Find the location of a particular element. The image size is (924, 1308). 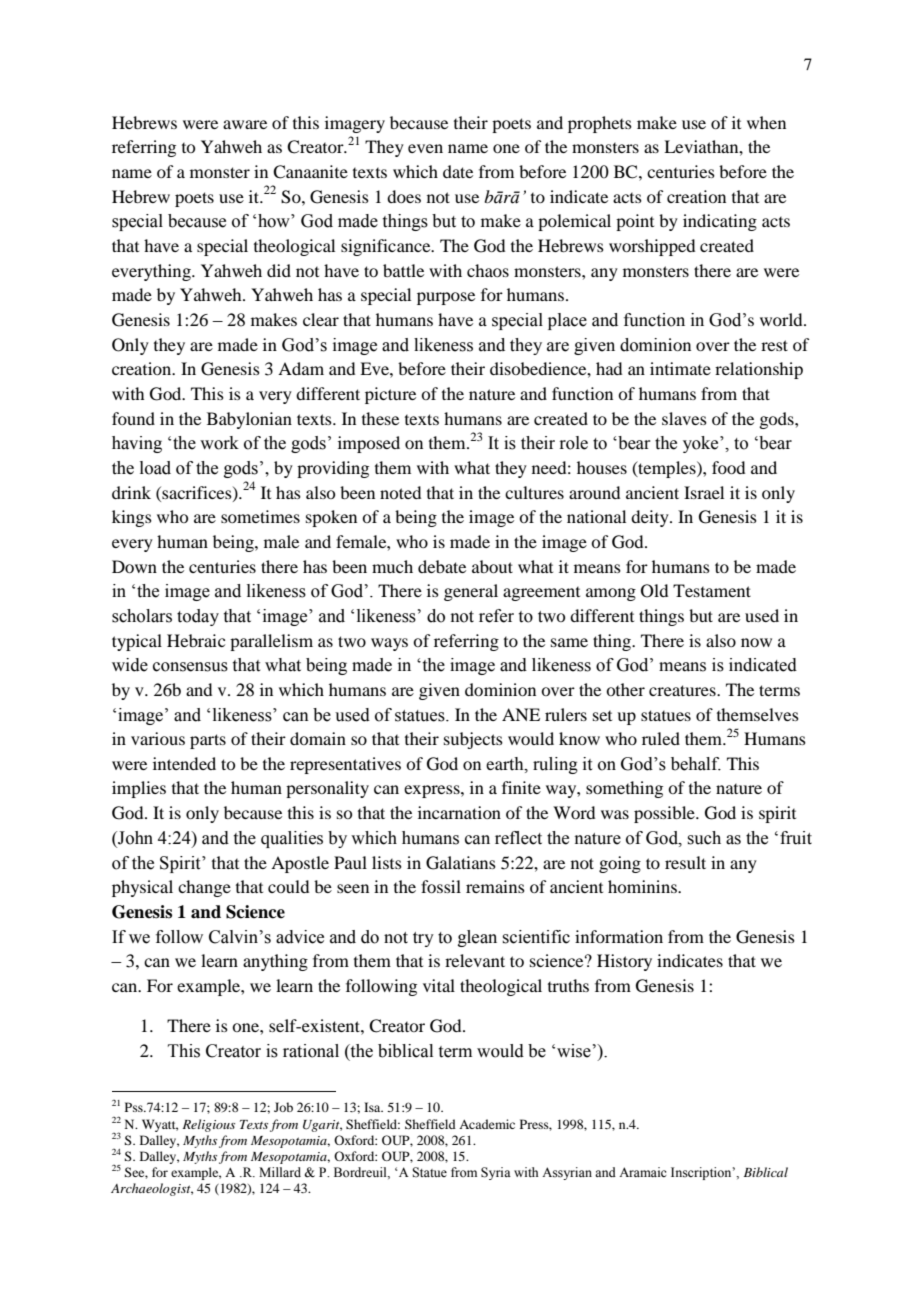

noted is located at coordinates (400, 492).
